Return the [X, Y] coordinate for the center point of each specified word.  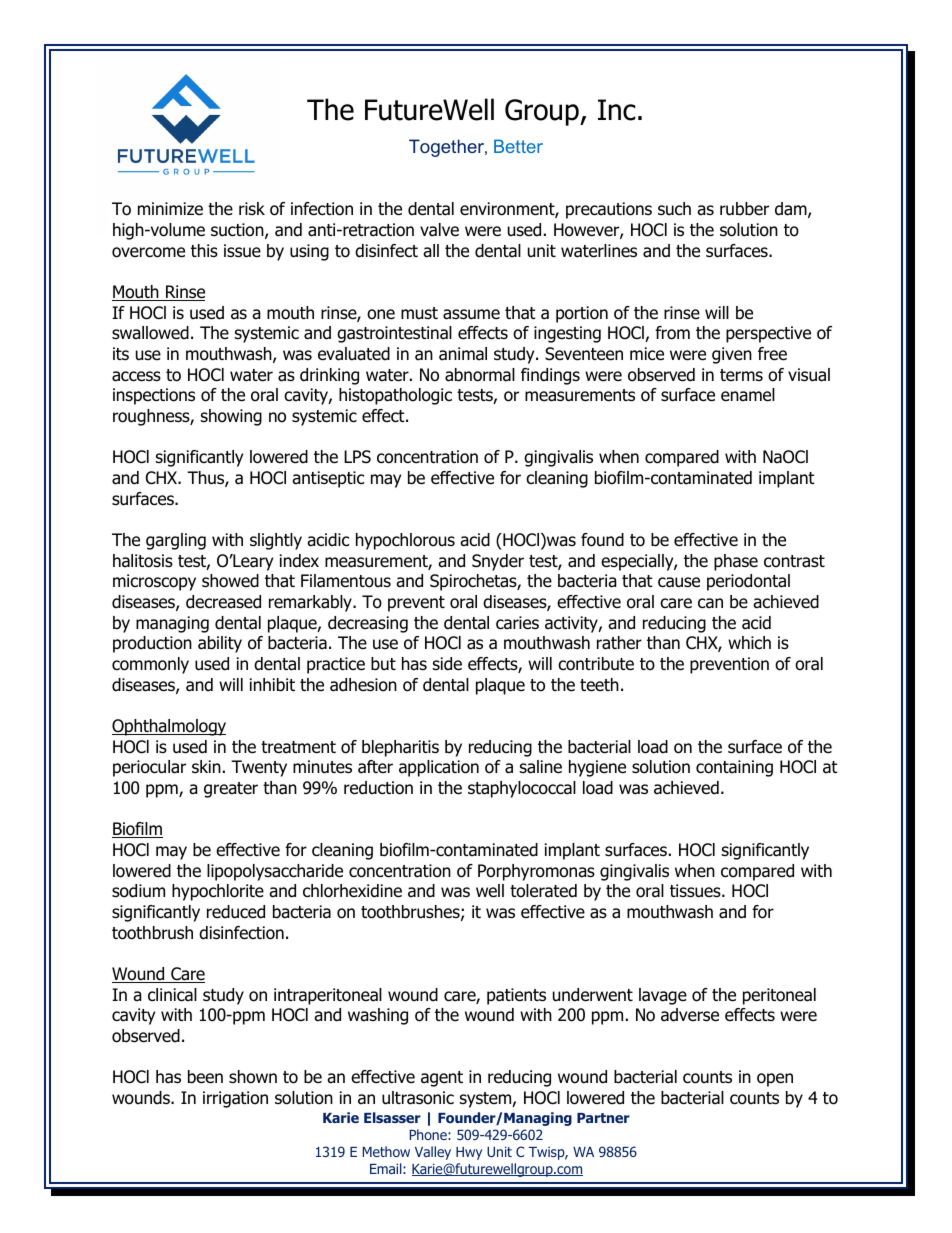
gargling [176, 541]
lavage [663, 996]
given [732, 355]
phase [736, 562]
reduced [236, 912]
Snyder [498, 562]
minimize [170, 209]
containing [734, 768]
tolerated [543, 891]
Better [518, 146]
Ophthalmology [169, 727]
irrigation [235, 1099]
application [439, 768]
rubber [744, 209]
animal [463, 354]
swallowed [150, 333]
